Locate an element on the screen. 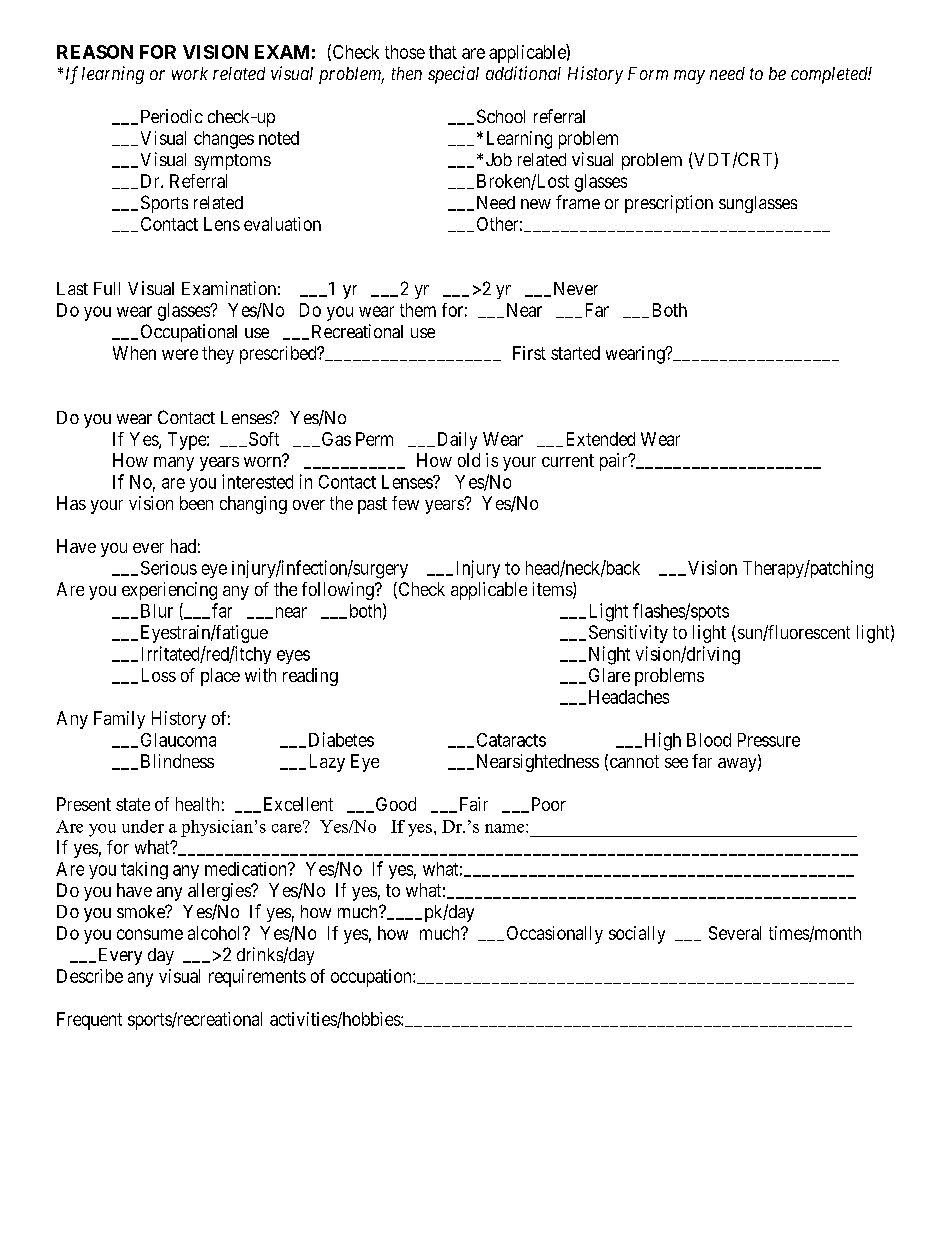  reading is located at coordinates (310, 677).
